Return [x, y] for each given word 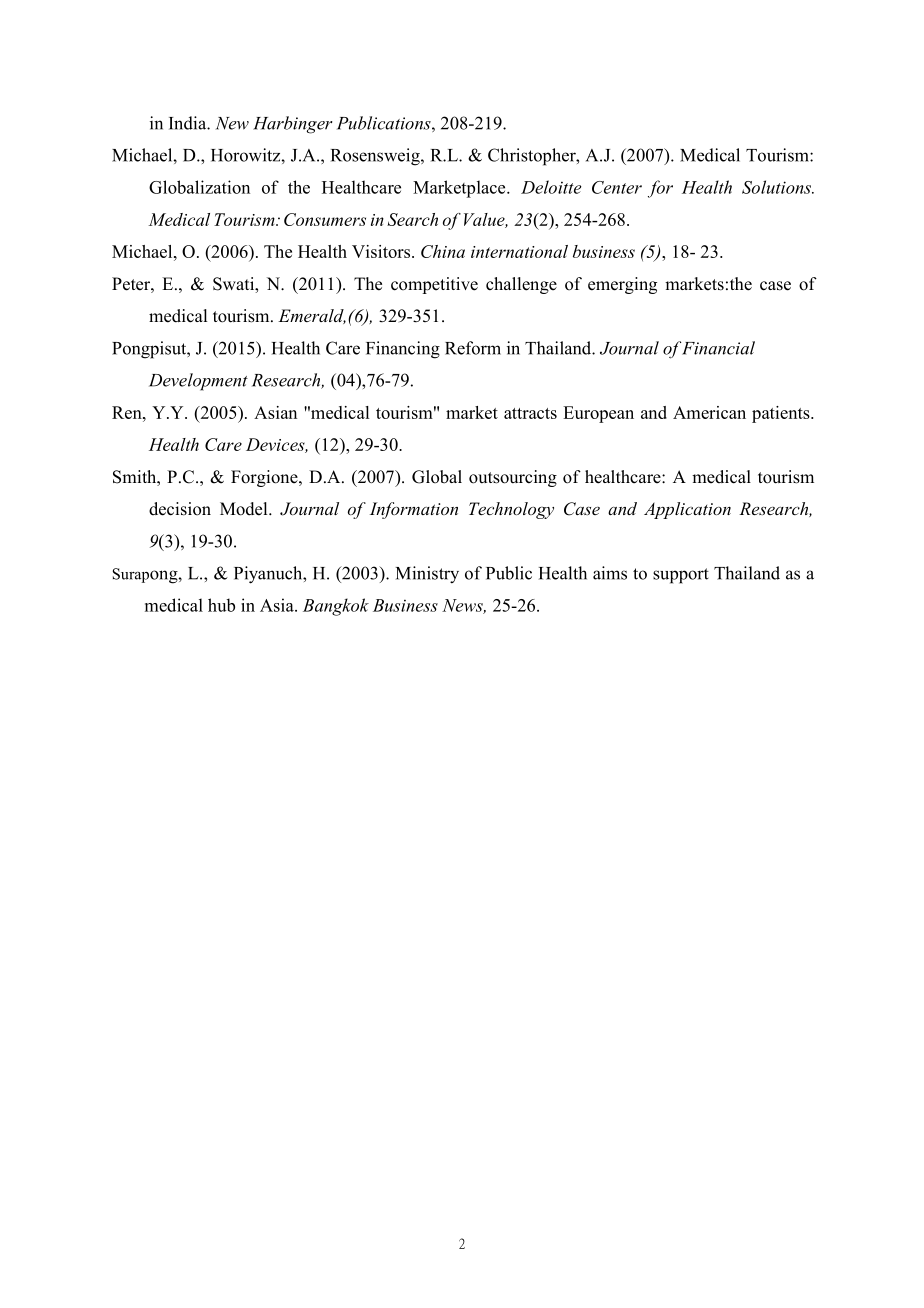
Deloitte [551, 187]
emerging [622, 285]
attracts [530, 413]
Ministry [427, 575]
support [681, 576]
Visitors [381, 251]
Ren [128, 412]
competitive [434, 285]
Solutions [777, 187]
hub [221, 605]
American [709, 412]
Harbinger [292, 125]
